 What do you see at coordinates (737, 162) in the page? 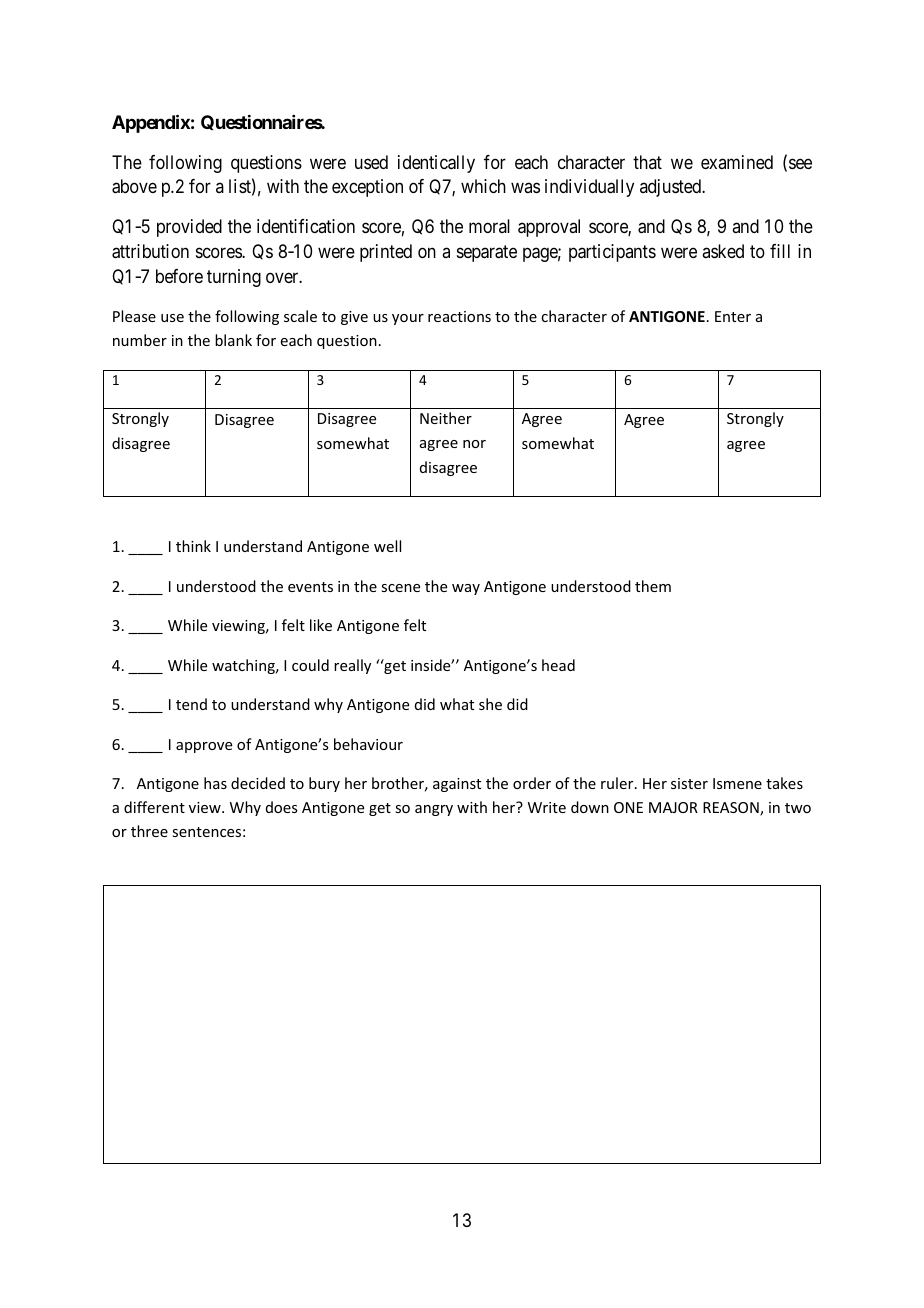
I see `examined` at bounding box center [737, 162].
